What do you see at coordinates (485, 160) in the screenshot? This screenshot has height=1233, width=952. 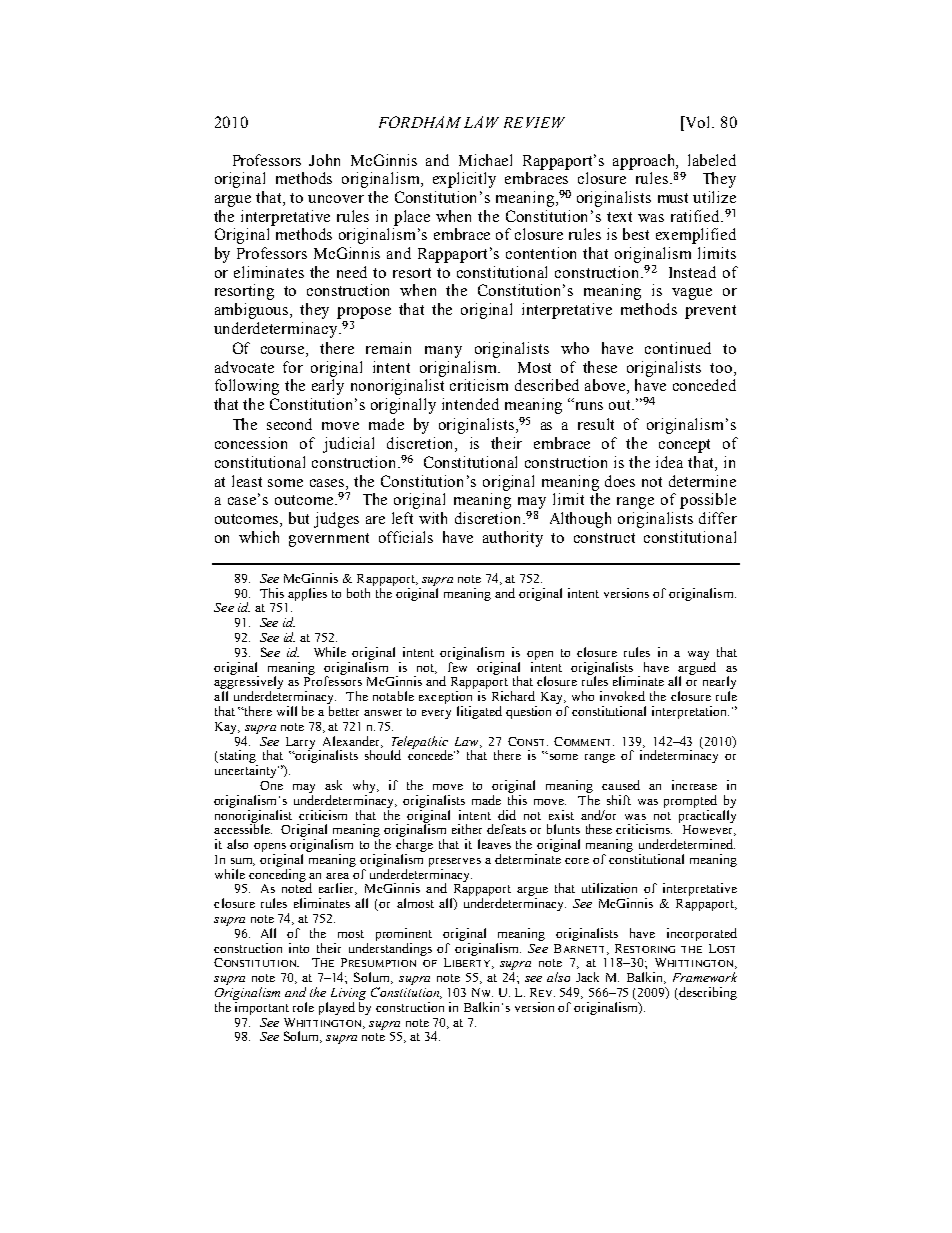 I see `Michael` at bounding box center [485, 160].
